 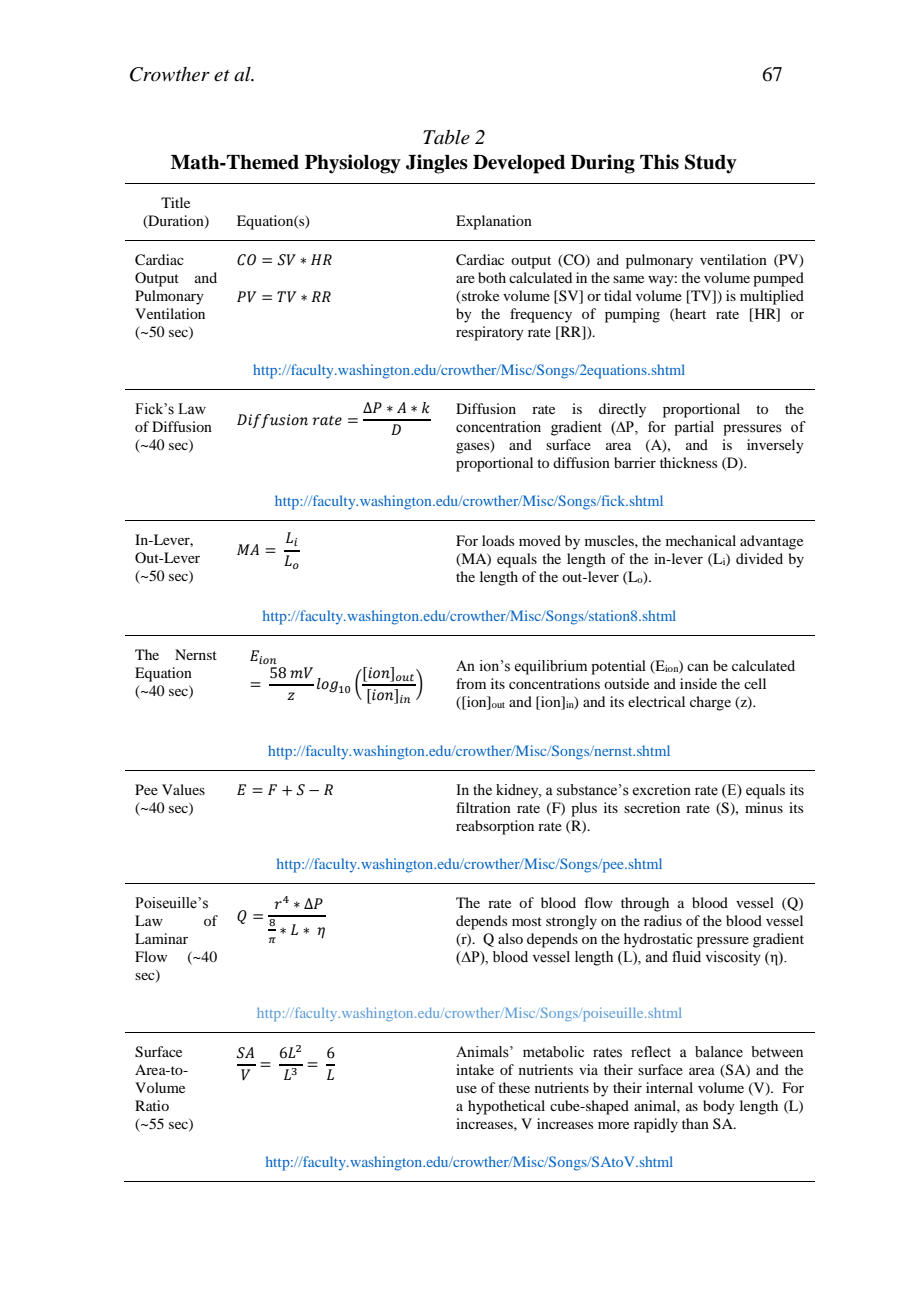 I want to click on body, so click(x=719, y=1107).
